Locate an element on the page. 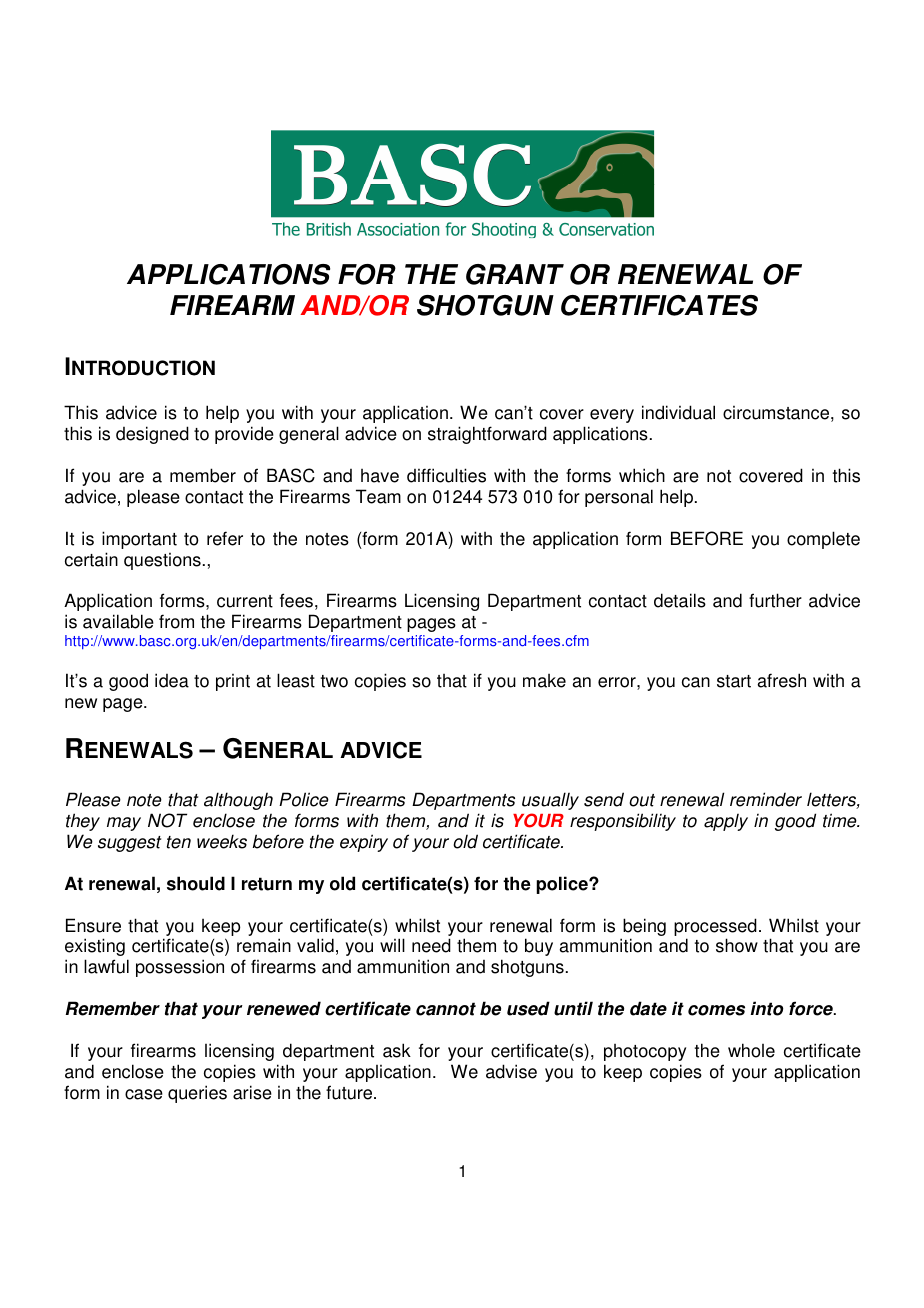  designed is located at coordinates (152, 435).
